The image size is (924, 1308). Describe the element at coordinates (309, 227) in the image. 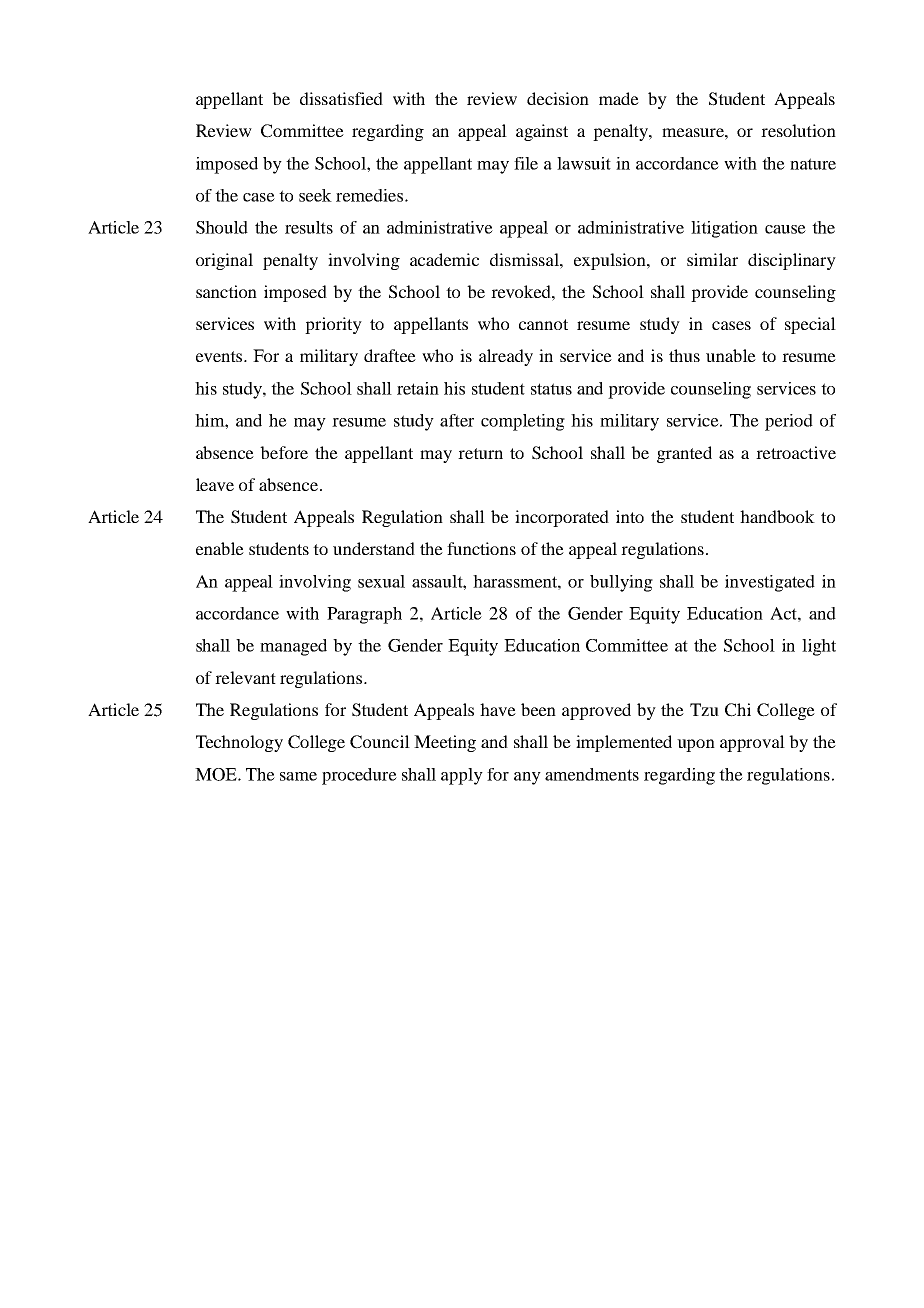

I see `results` at that location.
